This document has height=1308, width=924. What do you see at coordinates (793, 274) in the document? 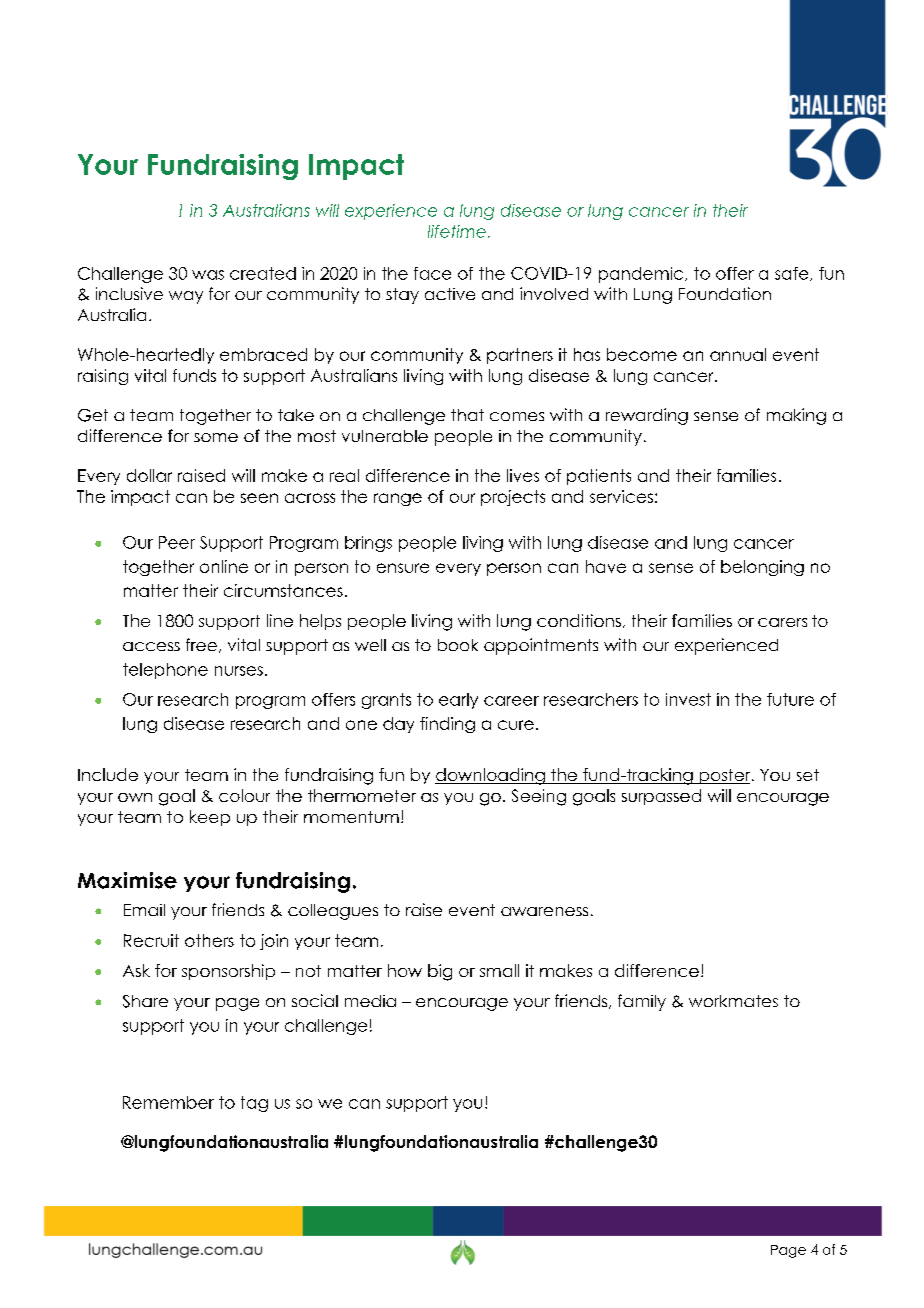
I see `safe` at bounding box center [793, 274].
